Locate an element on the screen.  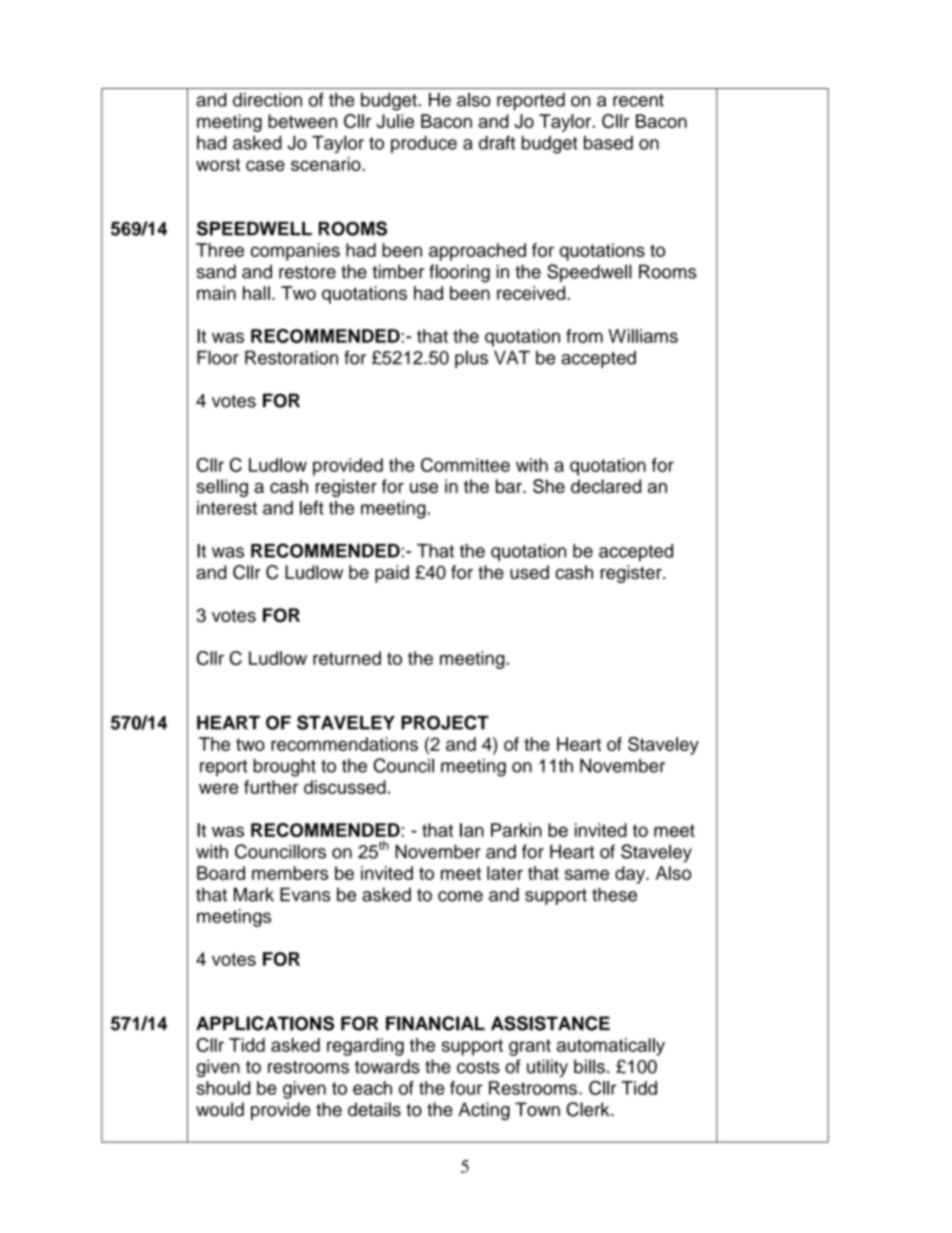
paid is located at coordinates (392, 574).
